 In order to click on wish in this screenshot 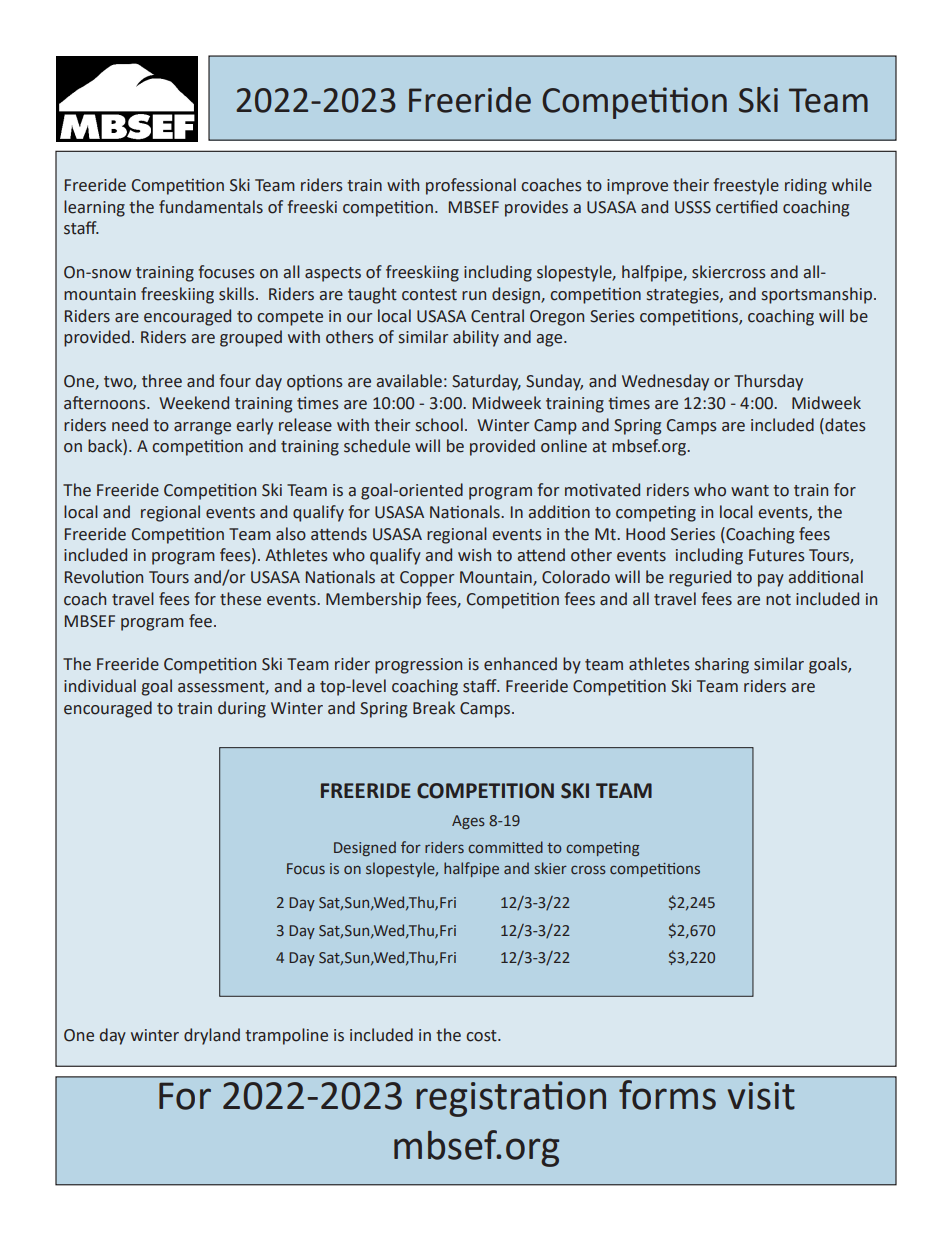, I will do `click(474, 555)`.
